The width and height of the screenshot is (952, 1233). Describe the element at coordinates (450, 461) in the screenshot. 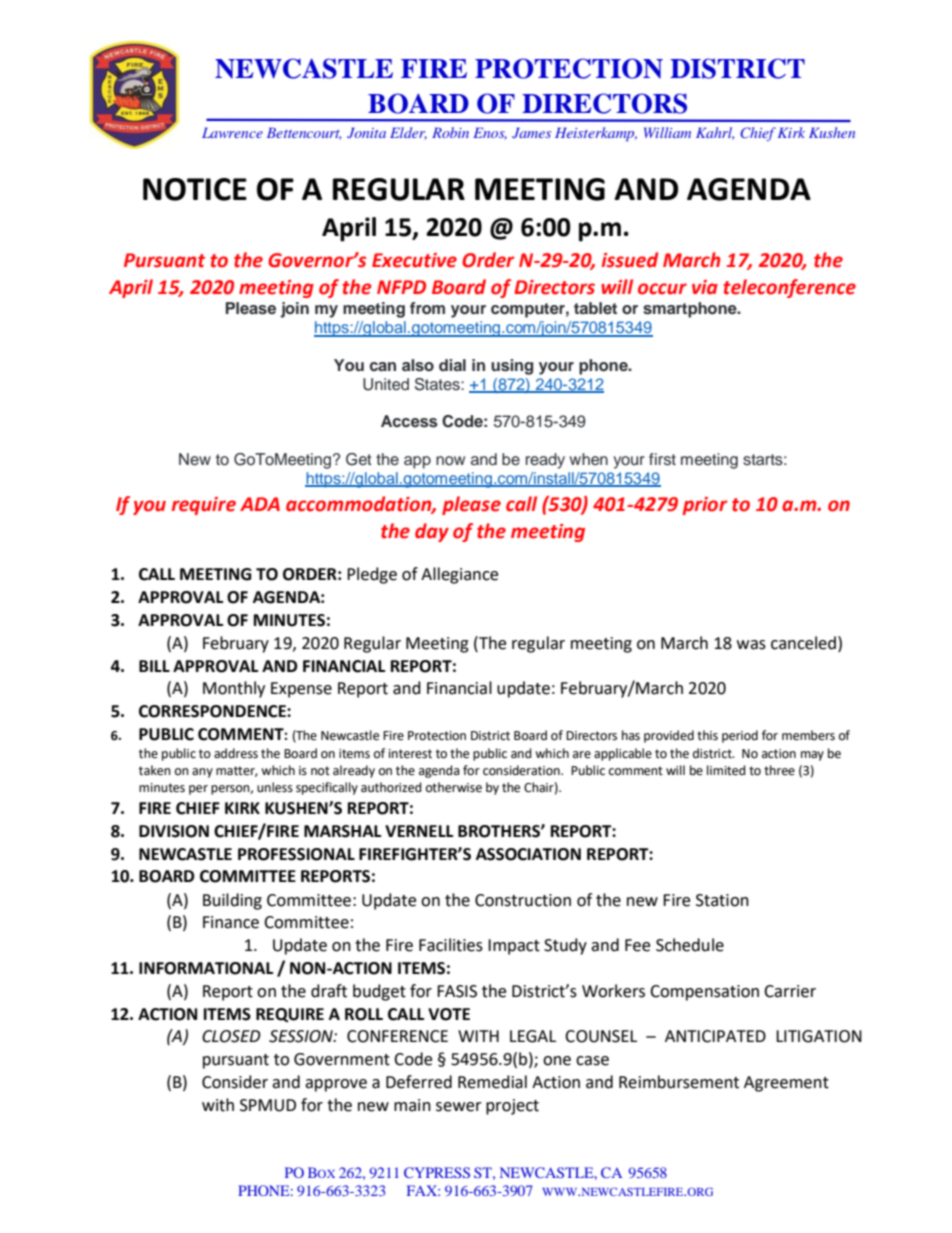

I see `now` at that location.
